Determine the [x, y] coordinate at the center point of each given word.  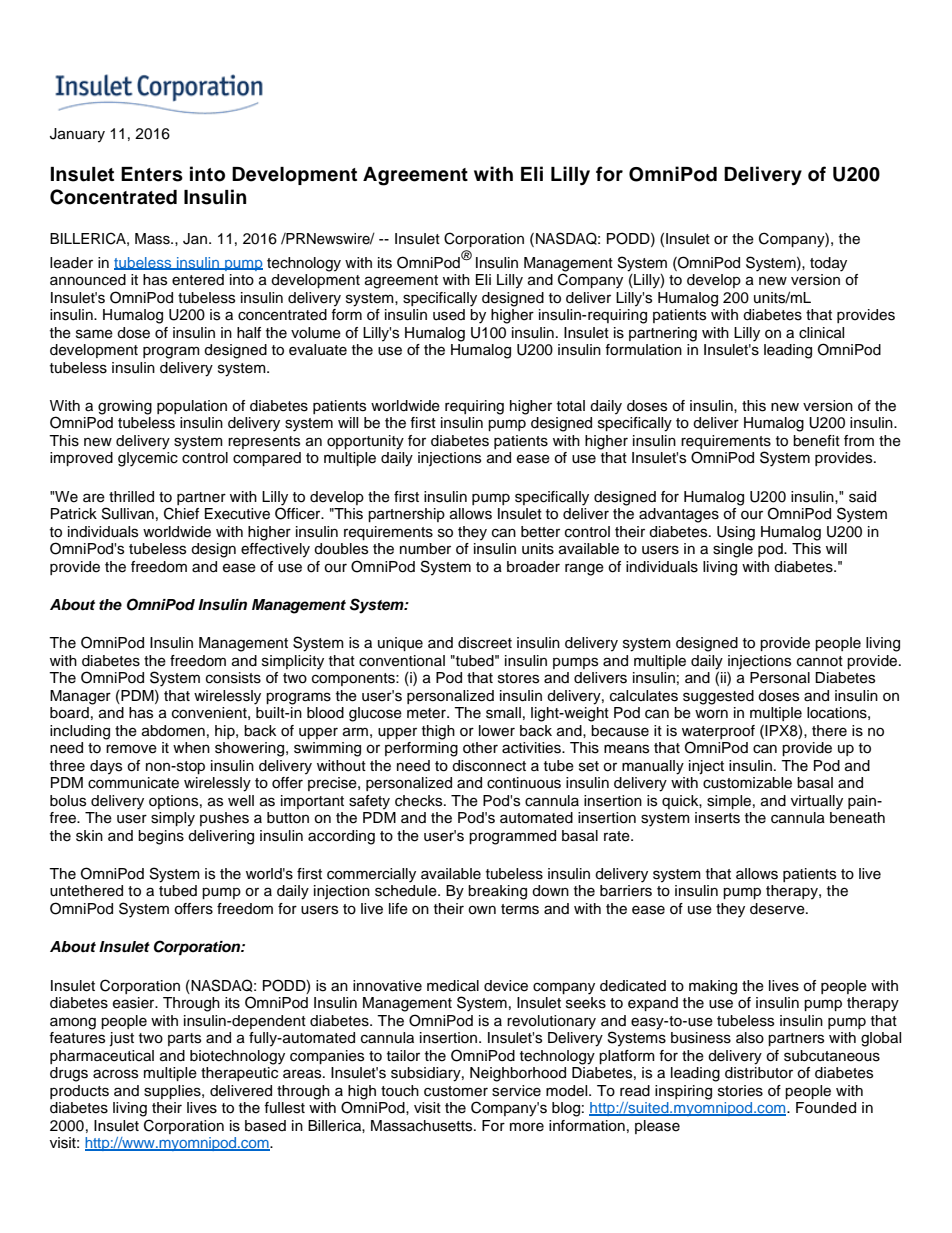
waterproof [718, 732]
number [425, 549]
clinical [821, 333]
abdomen [173, 731]
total [571, 406]
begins [161, 837]
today [828, 264]
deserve [778, 909]
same [94, 334]
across [115, 1074]
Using [736, 533]
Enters [152, 174]
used [449, 315]
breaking [497, 892]
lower [497, 731]
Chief [181, 513]
